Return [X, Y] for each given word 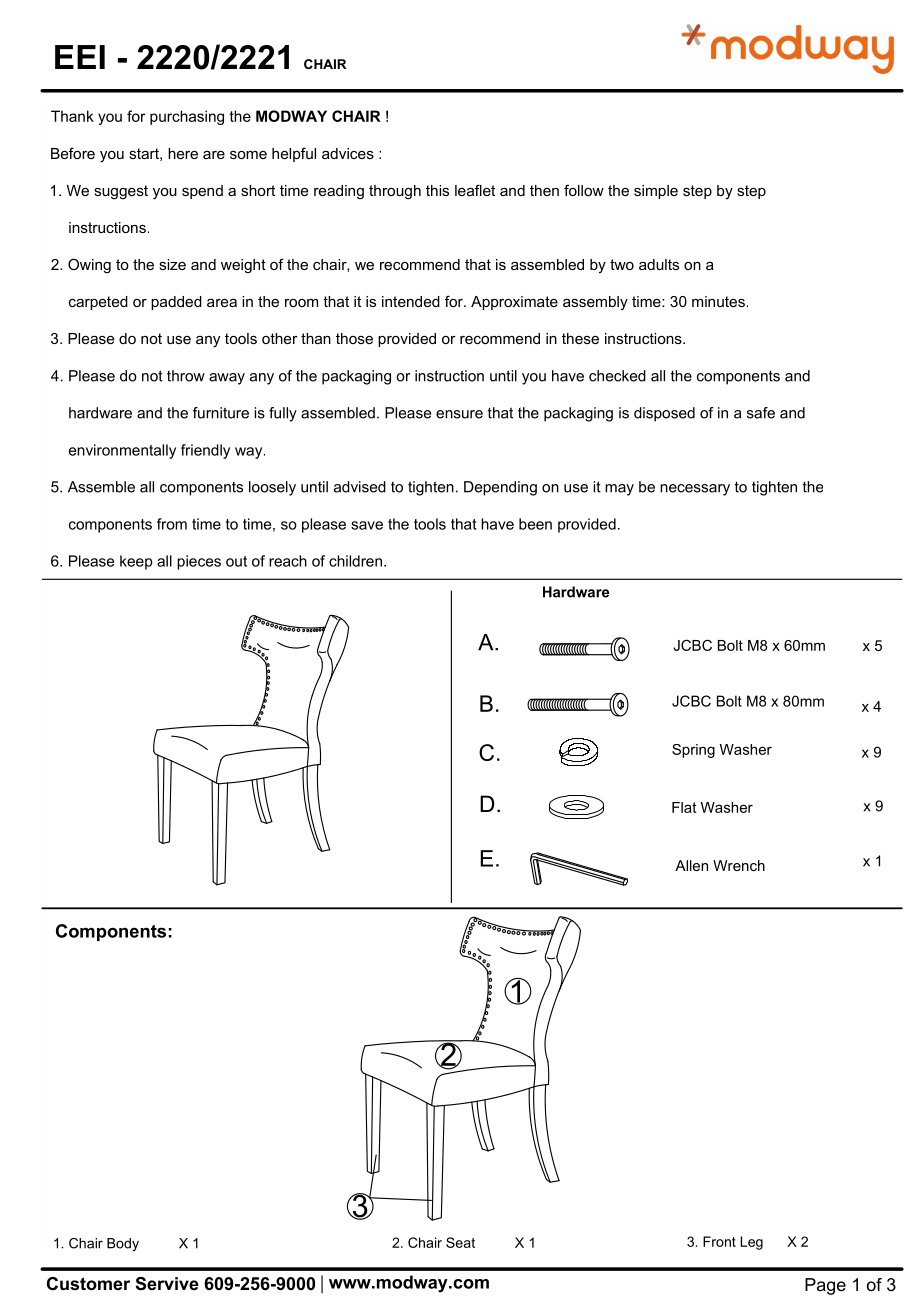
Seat [460, 1242]
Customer [88, 1284]
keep [136, 562]
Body [123, 1245]
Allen [691, 865]
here [183, 153]
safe [761, 413]
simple [656, 192]
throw [186, 376]
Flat [684, 807]
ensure [459, 414]
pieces [199, 562]
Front [719, 1241]
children [355, 561]
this [437, 190]
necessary [695, 490]
